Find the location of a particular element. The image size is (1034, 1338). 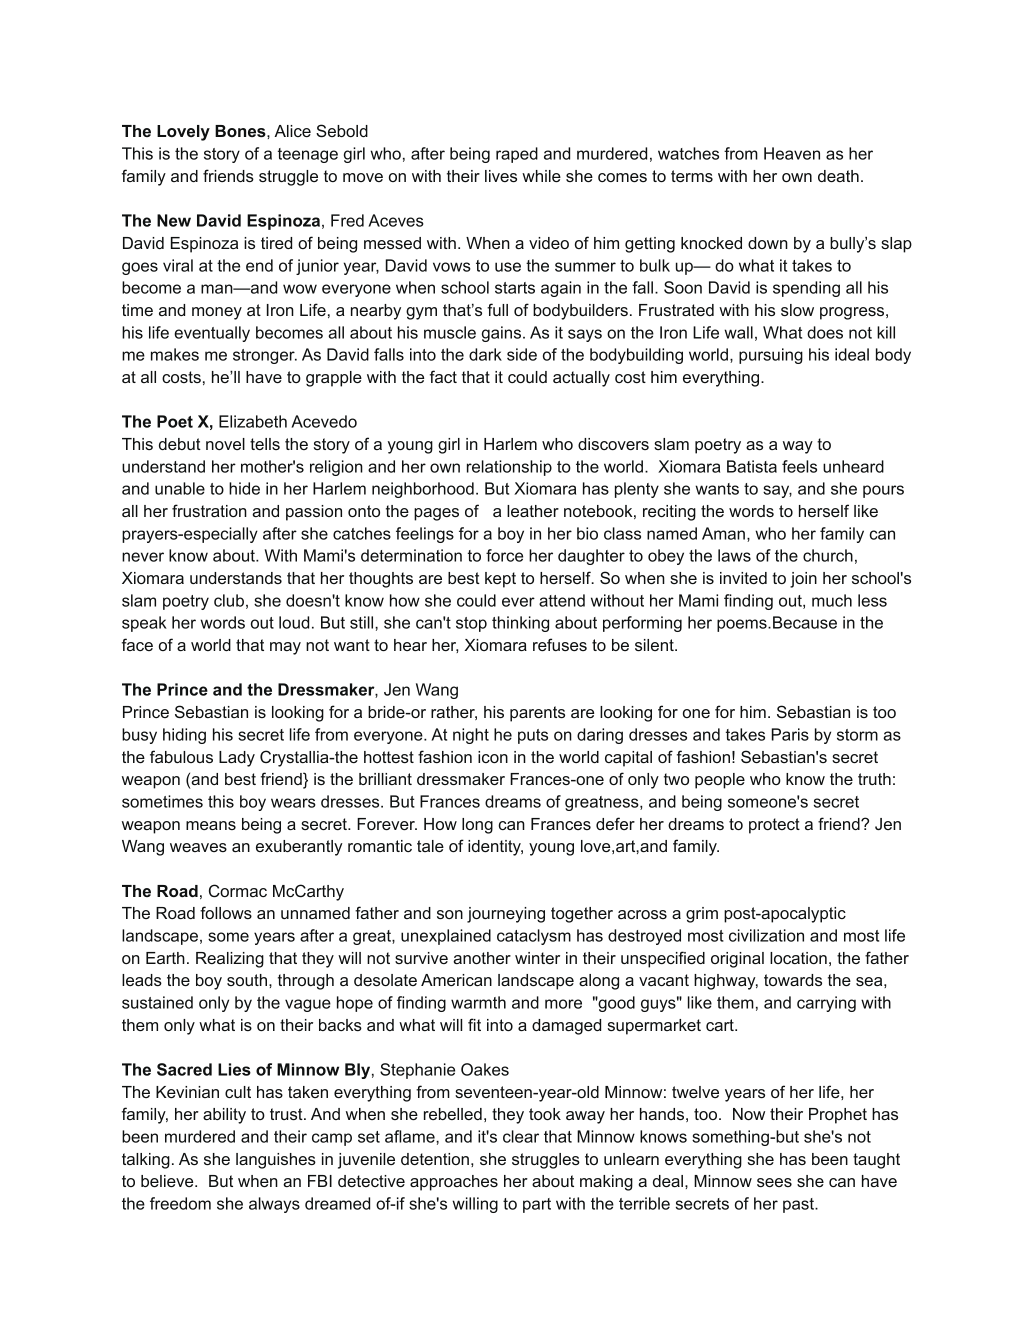

languishes is located at coordinates (276, 1161).
